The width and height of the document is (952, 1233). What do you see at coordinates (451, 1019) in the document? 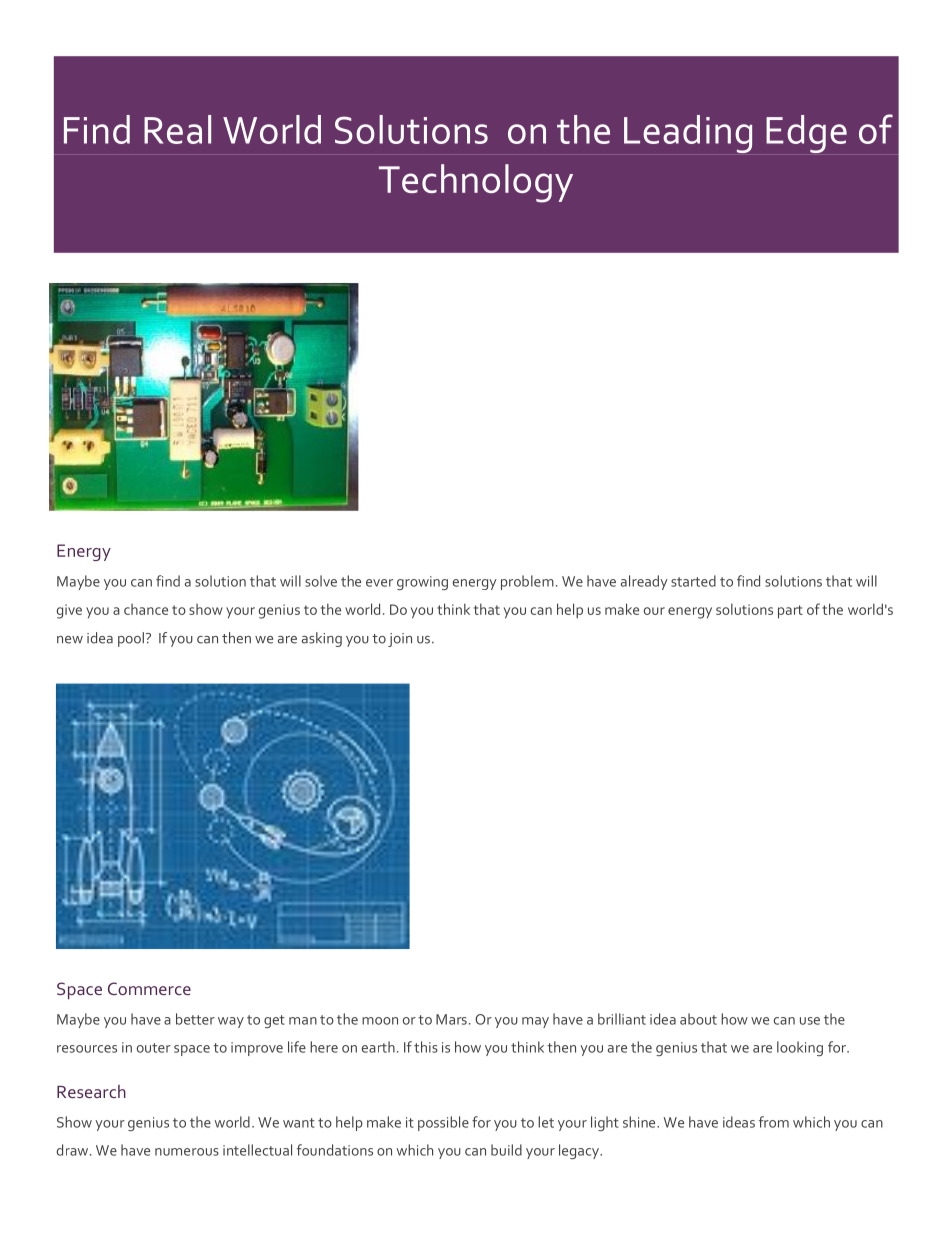
I see `Mars` at bounding box center [451, 1019].
